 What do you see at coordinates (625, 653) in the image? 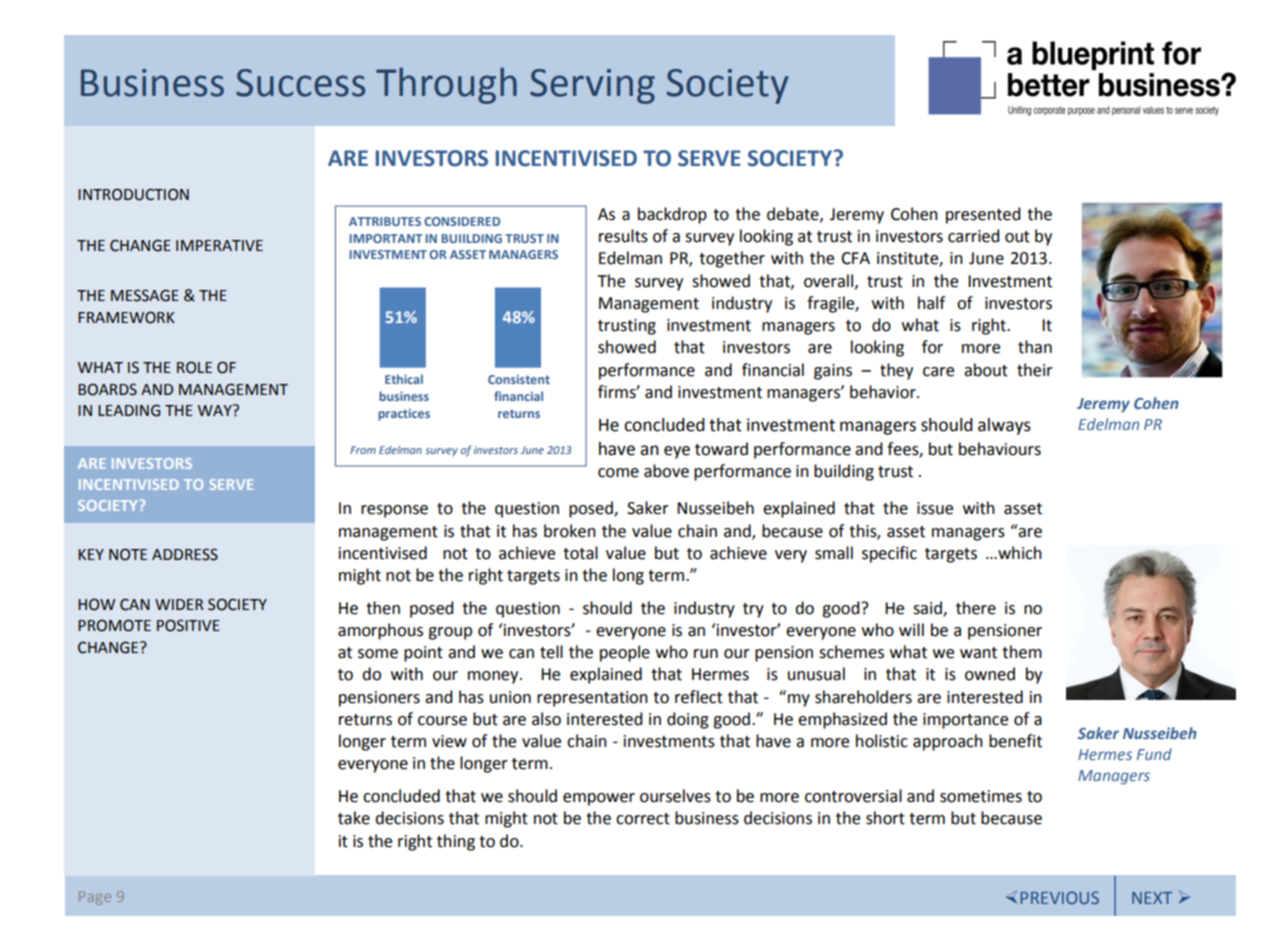
I see `people` at bounding box center [625, 653].
